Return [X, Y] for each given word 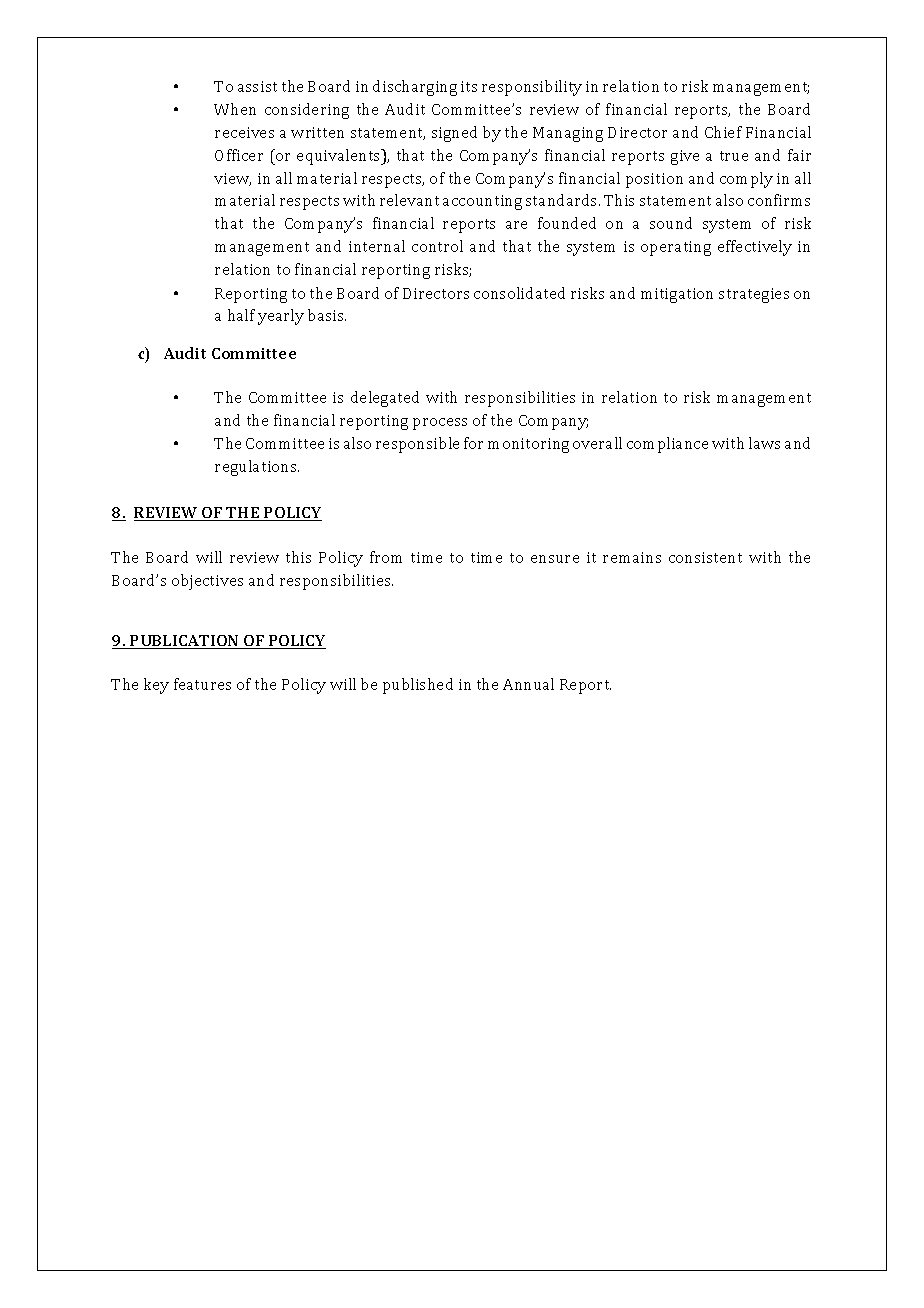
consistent [705, 557]
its [469, 86]
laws [764, 443]
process [440, 424]
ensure [555, 559]
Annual [528, 684]
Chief [723, 132]
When [235, 109]
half [241, 315]
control [437, 246]
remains [632, 557]
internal [377, 246]
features [202, 684]
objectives [207, 582]
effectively [755, 248]
